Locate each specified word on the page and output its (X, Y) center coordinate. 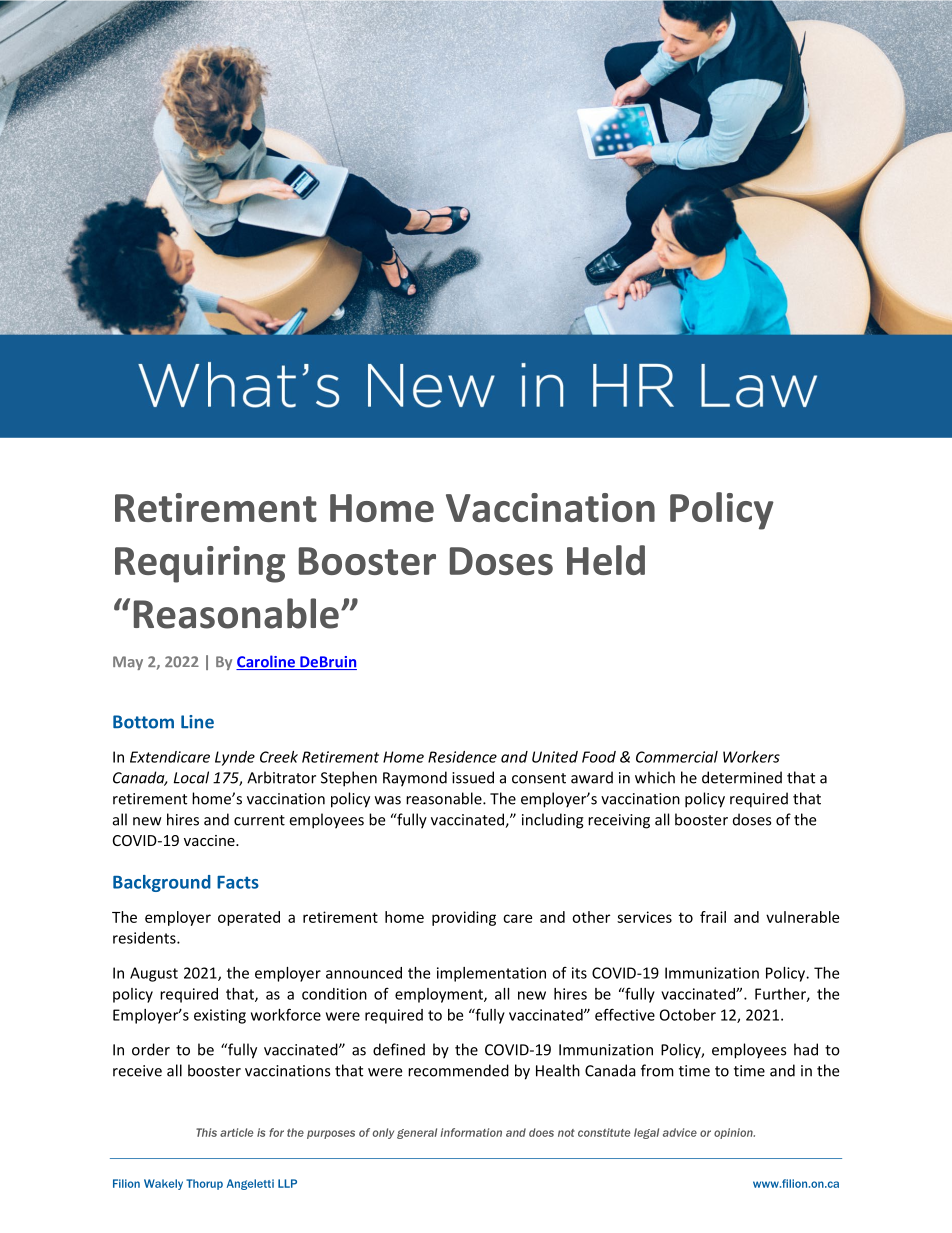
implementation (491, 974)
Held (606, 560)
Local (191, 777)
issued (473, 777)
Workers (751, 757)
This (206, 1132)
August (154, 974)
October (688, 1015)
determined (742, 777)
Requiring (200, 564)
